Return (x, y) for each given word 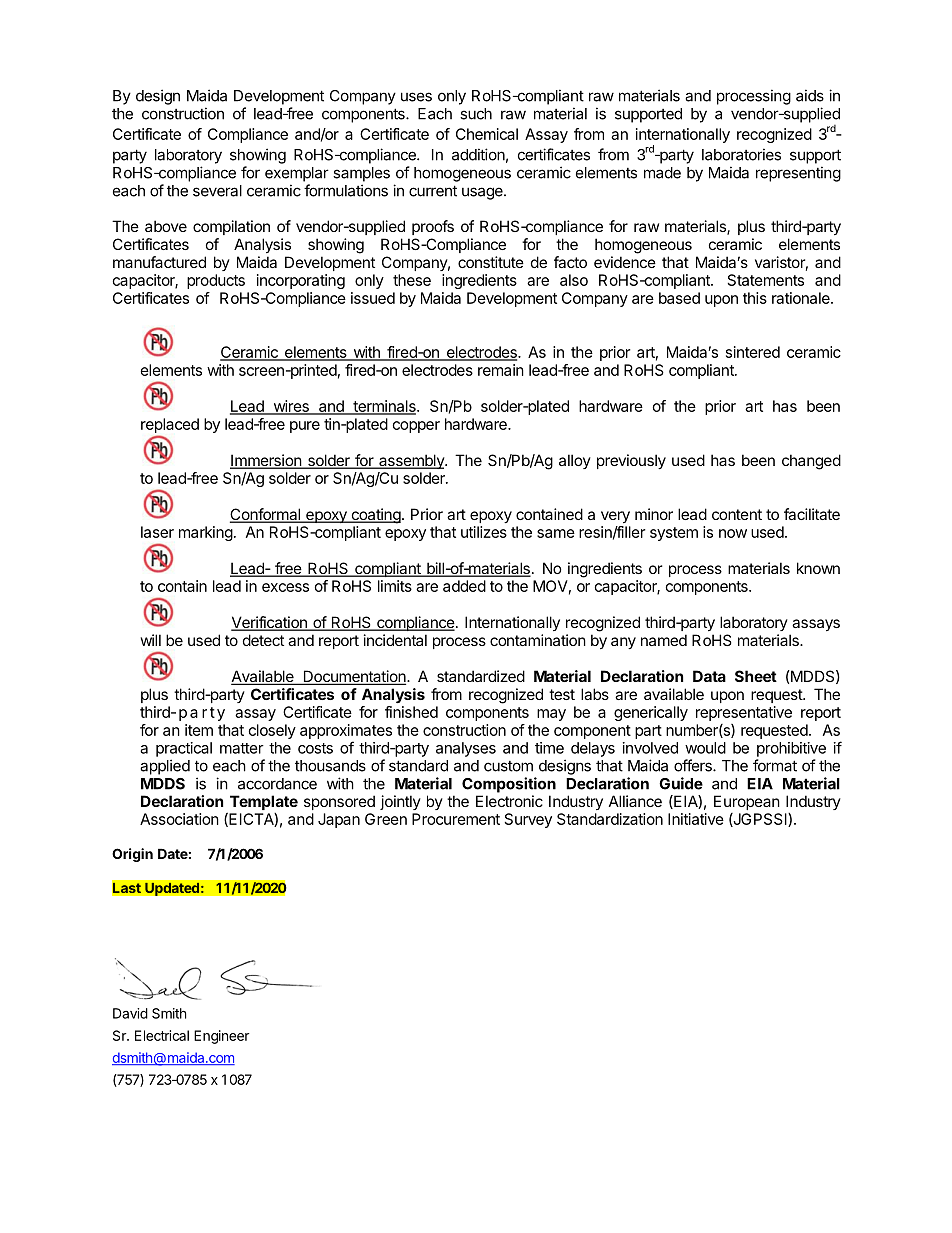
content (737, 514)
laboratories (741, 154)
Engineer (222, 1037)
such (476, 114)
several (217, 191)
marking (206, 533)
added (464, 586)
